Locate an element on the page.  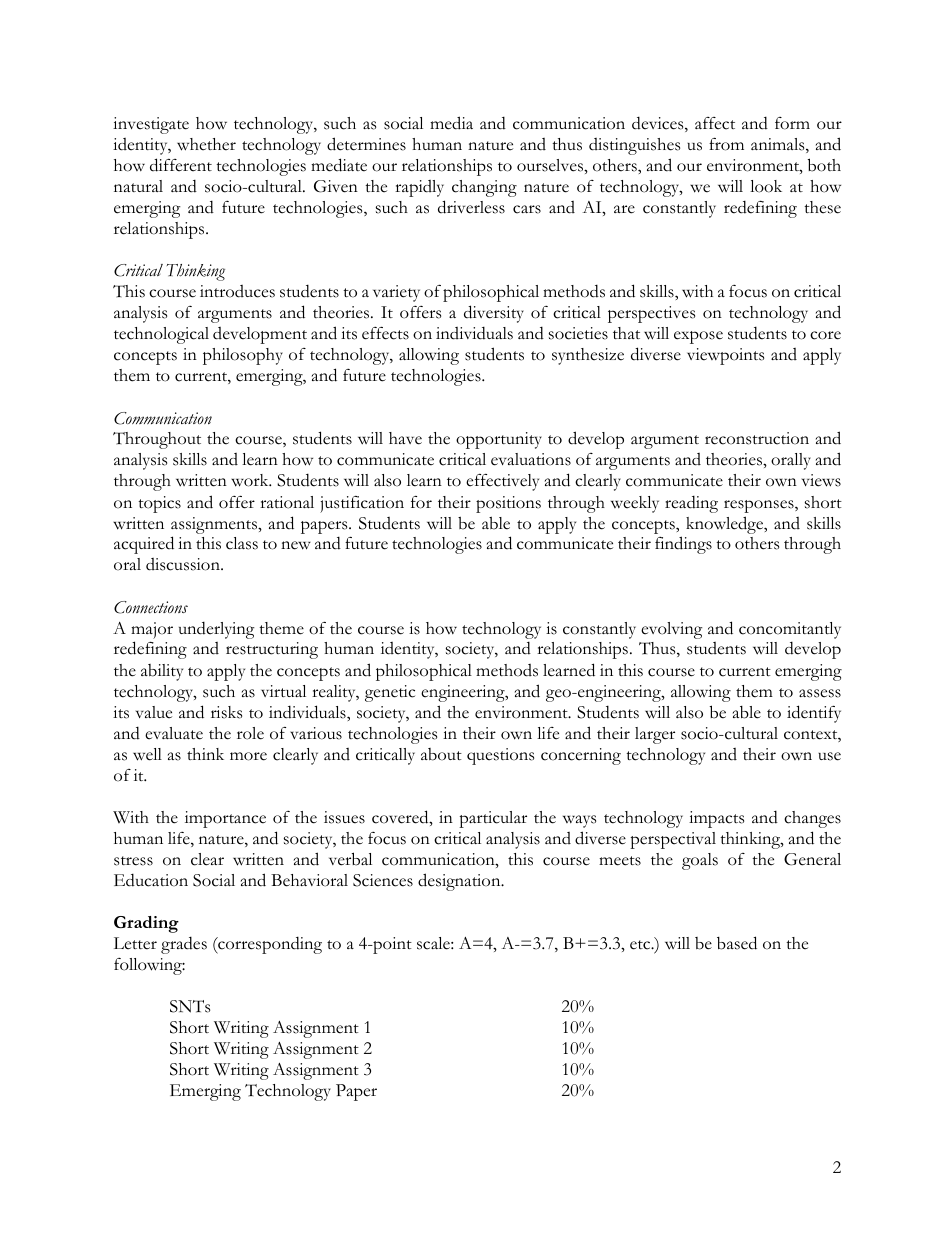
expose is located at coordinates (698, 337).
